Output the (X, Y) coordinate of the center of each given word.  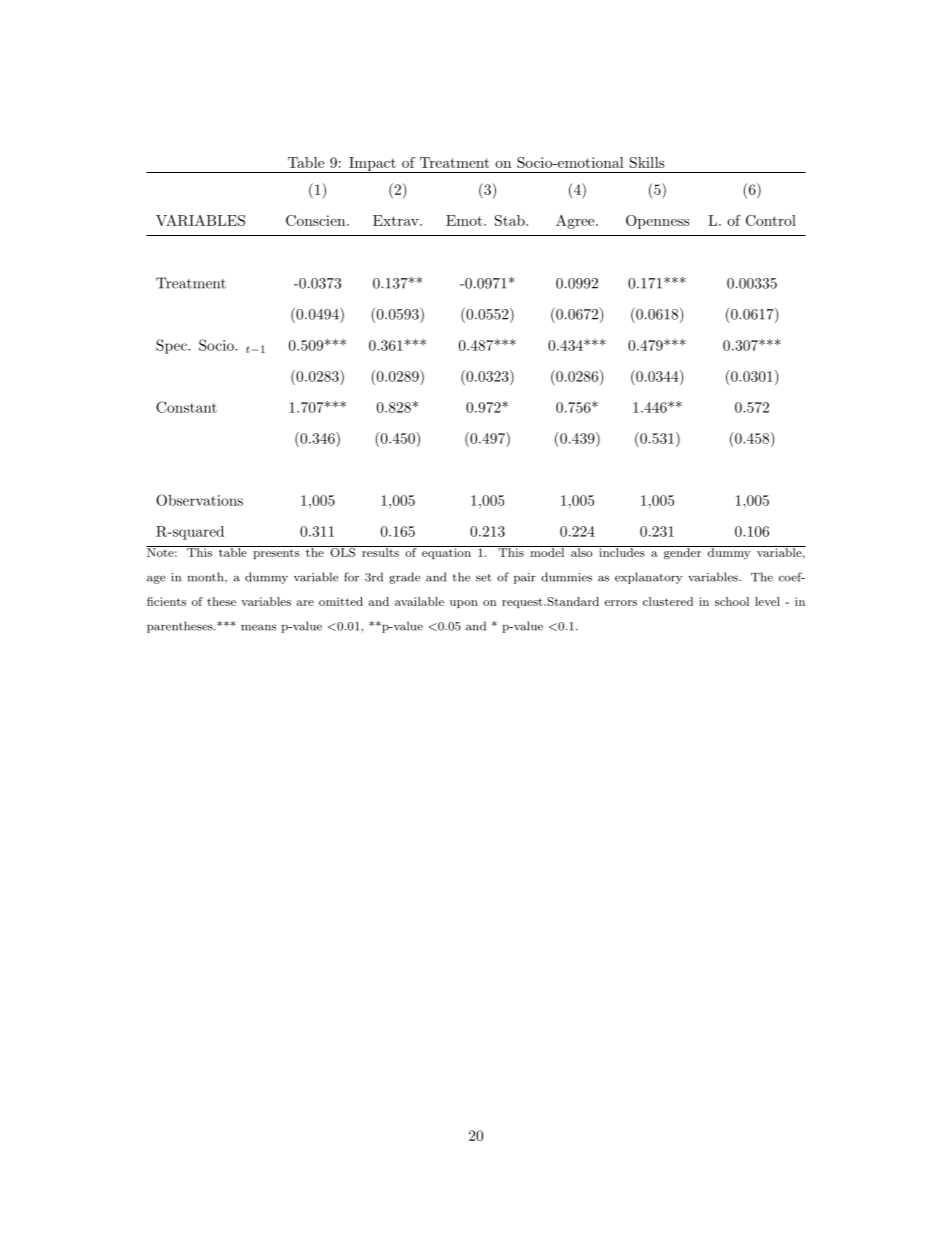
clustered (668, 601)
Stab (511, 220)
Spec (172, 346)
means (258, 627)
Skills (647, 162)
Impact (372, 165)
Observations (199, 500)
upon (464, 604)
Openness (657, 222)
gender (682, 553)
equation (446, 552)
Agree (576, 222)
